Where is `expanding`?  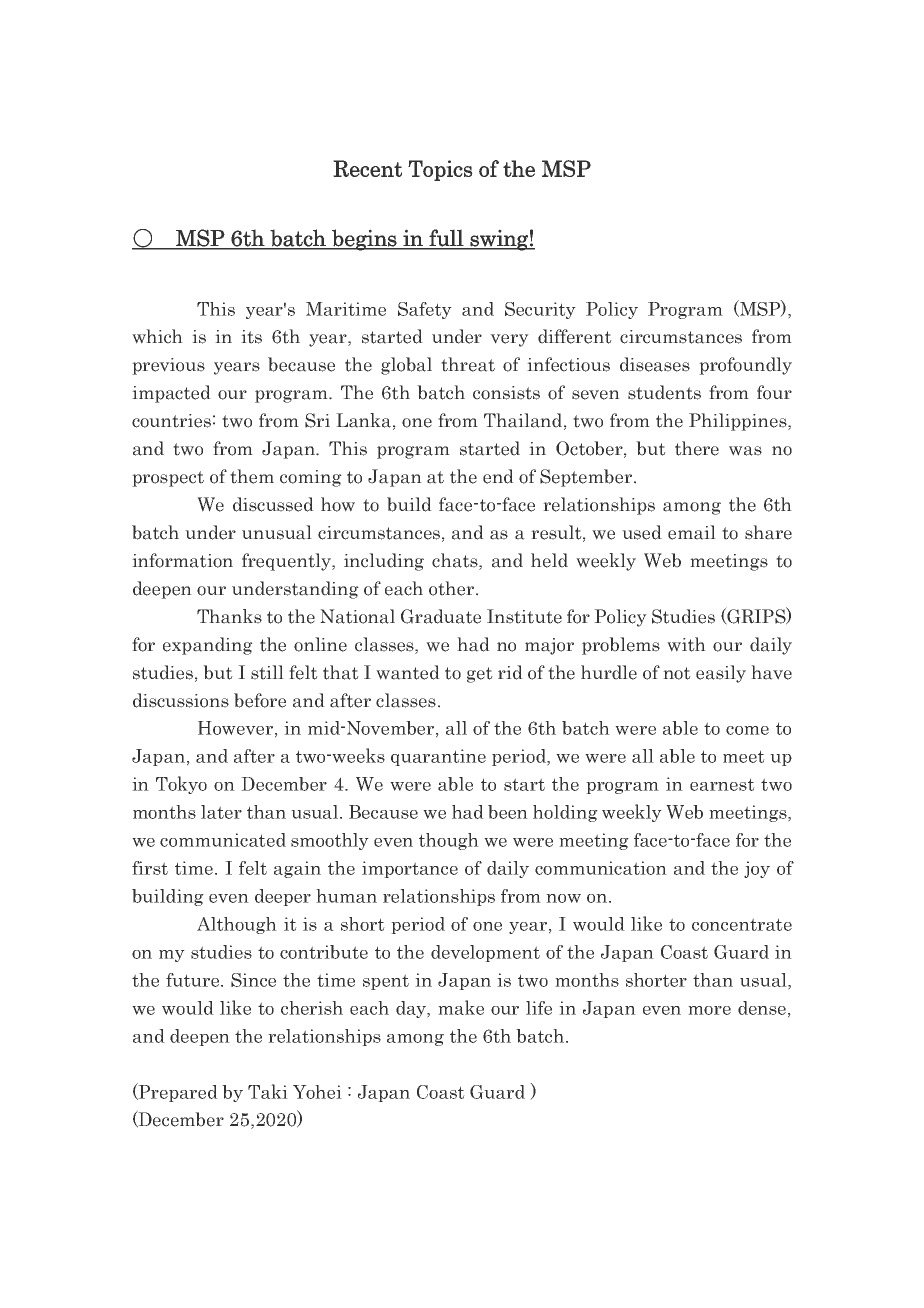
expanding is located at coordinates (208, 646).
